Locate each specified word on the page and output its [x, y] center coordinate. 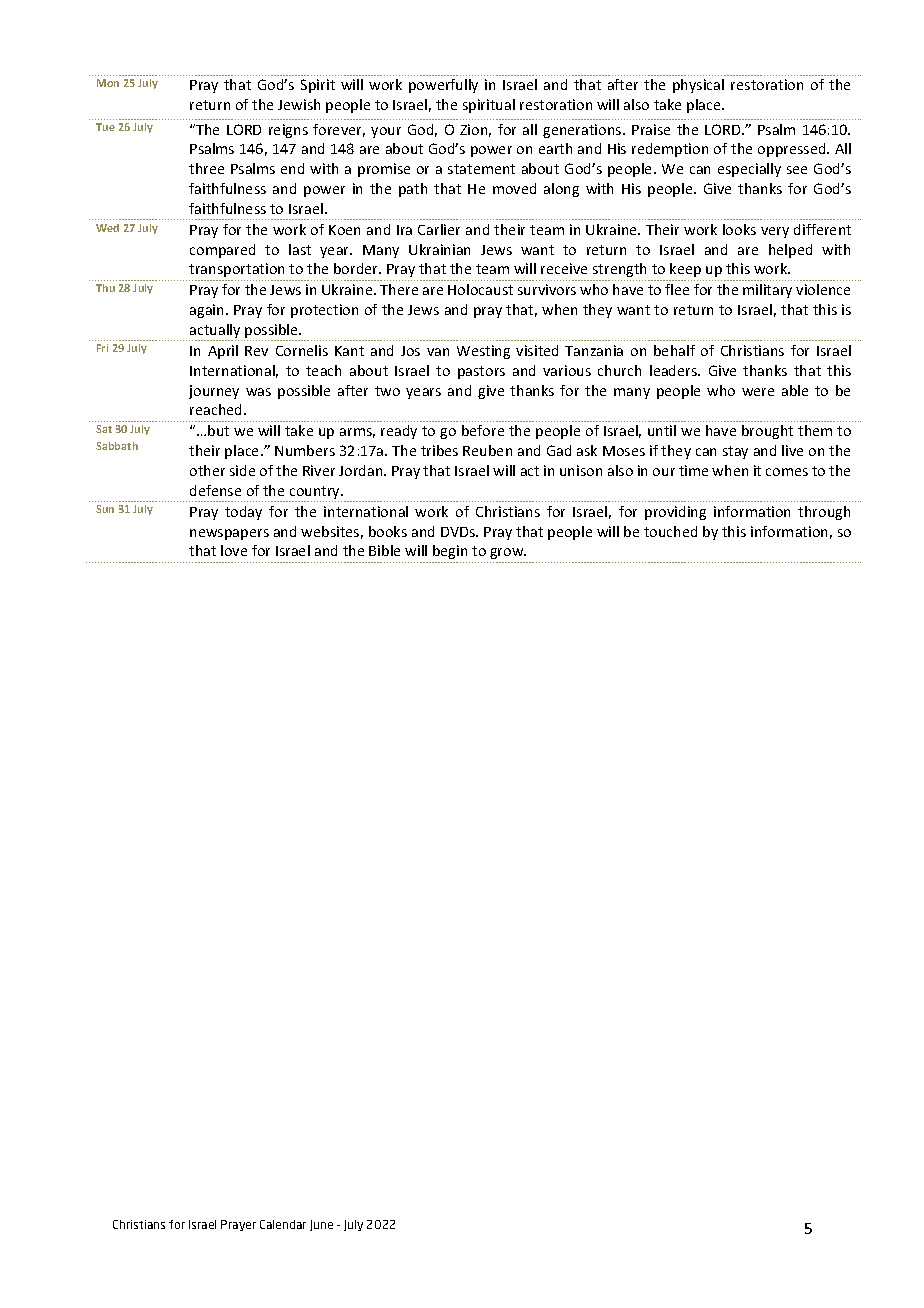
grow [508, 553]
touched [670, 531]
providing [675, 513]
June [321, 1225]
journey [214, 392]
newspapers [229, 534]
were [758, 392]
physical [698, 86]
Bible [384, 550]
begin [450, 552]
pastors [481, 372]
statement [481, 169]
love [234, 550]
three [206, 168]
